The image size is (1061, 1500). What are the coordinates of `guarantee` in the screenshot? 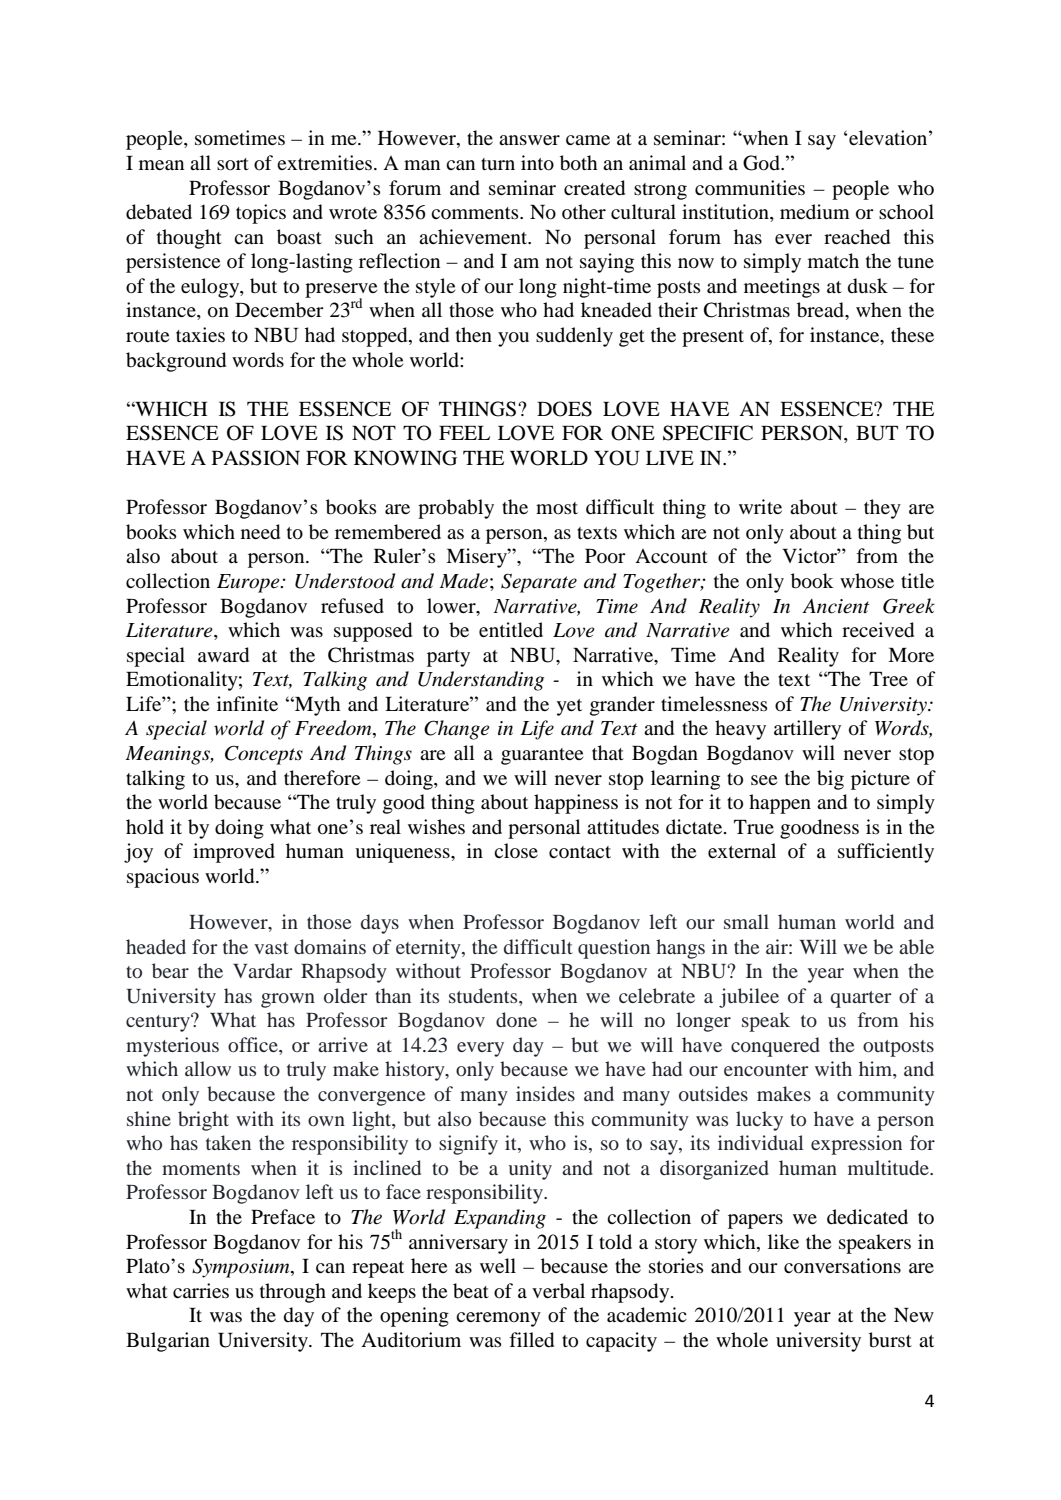 It's located at (542, 756).
